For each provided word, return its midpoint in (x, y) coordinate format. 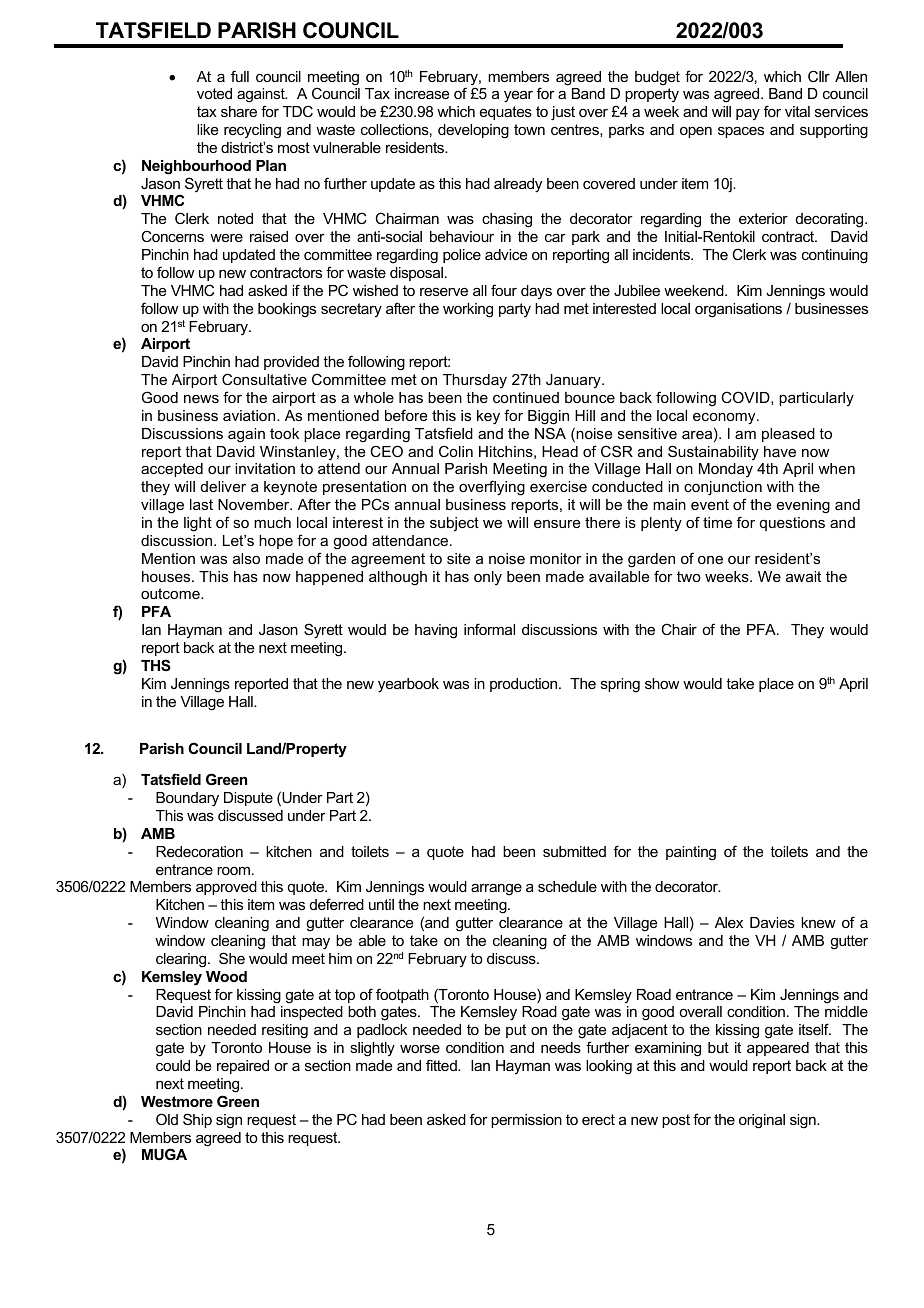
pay (748, 114)
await (803, 576)
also (246, 558)
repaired (243, 1067)
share (239, 111)
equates (506, 113)
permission (526, 1121)
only (488, 578)
